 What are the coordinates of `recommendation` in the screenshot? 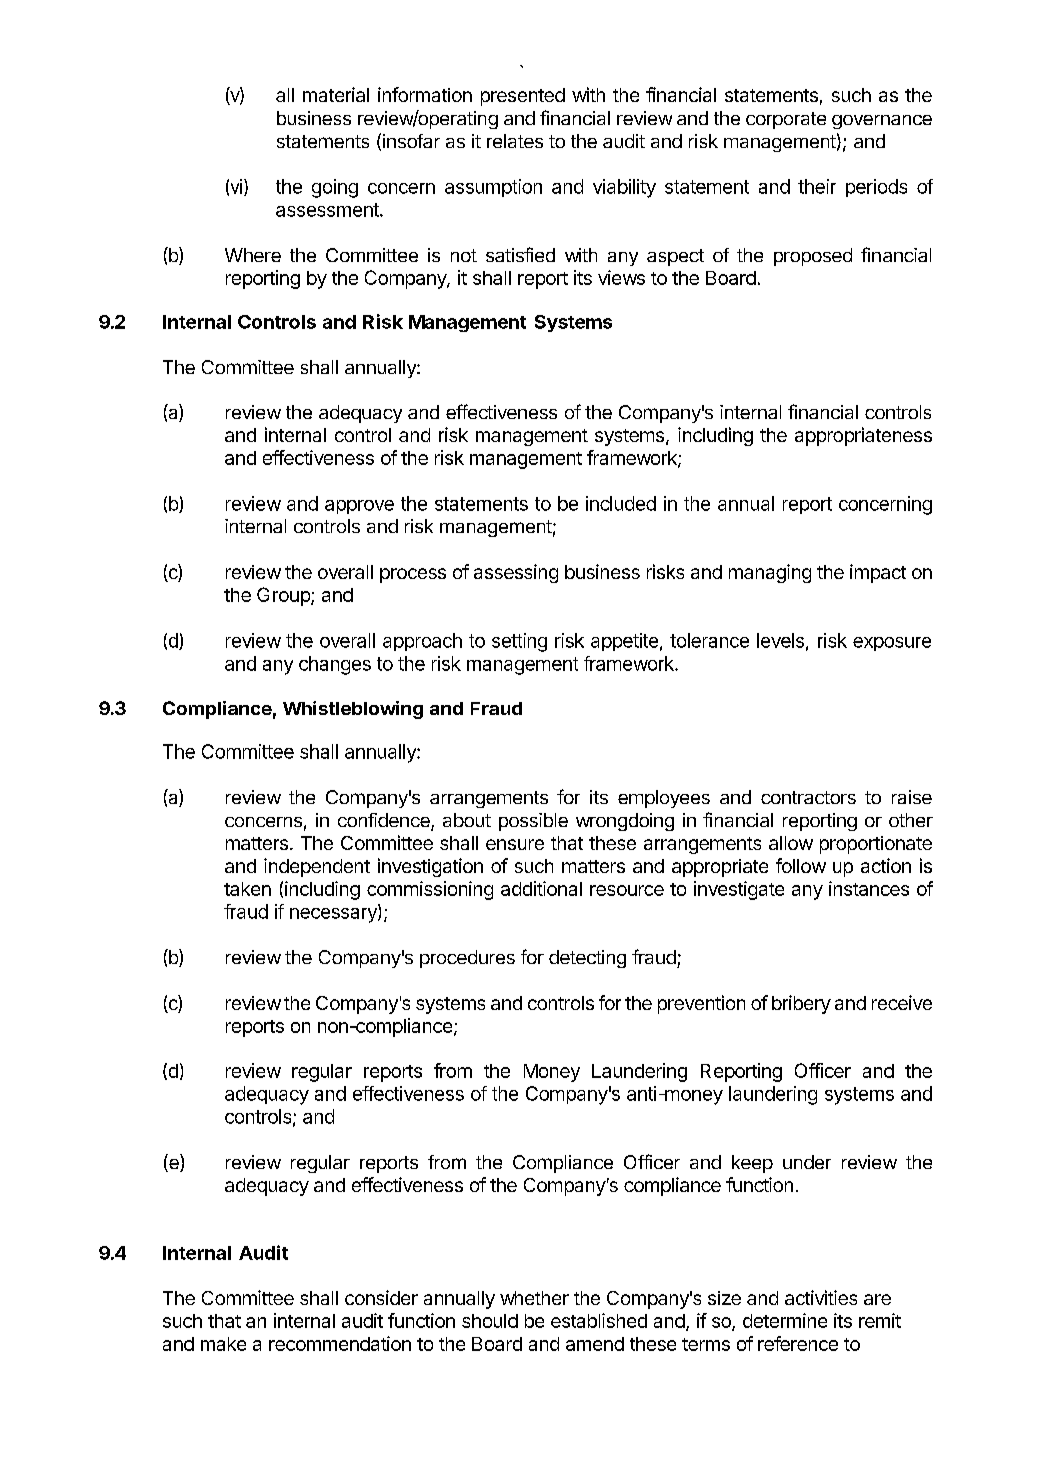 It's located at (340, 1343).
